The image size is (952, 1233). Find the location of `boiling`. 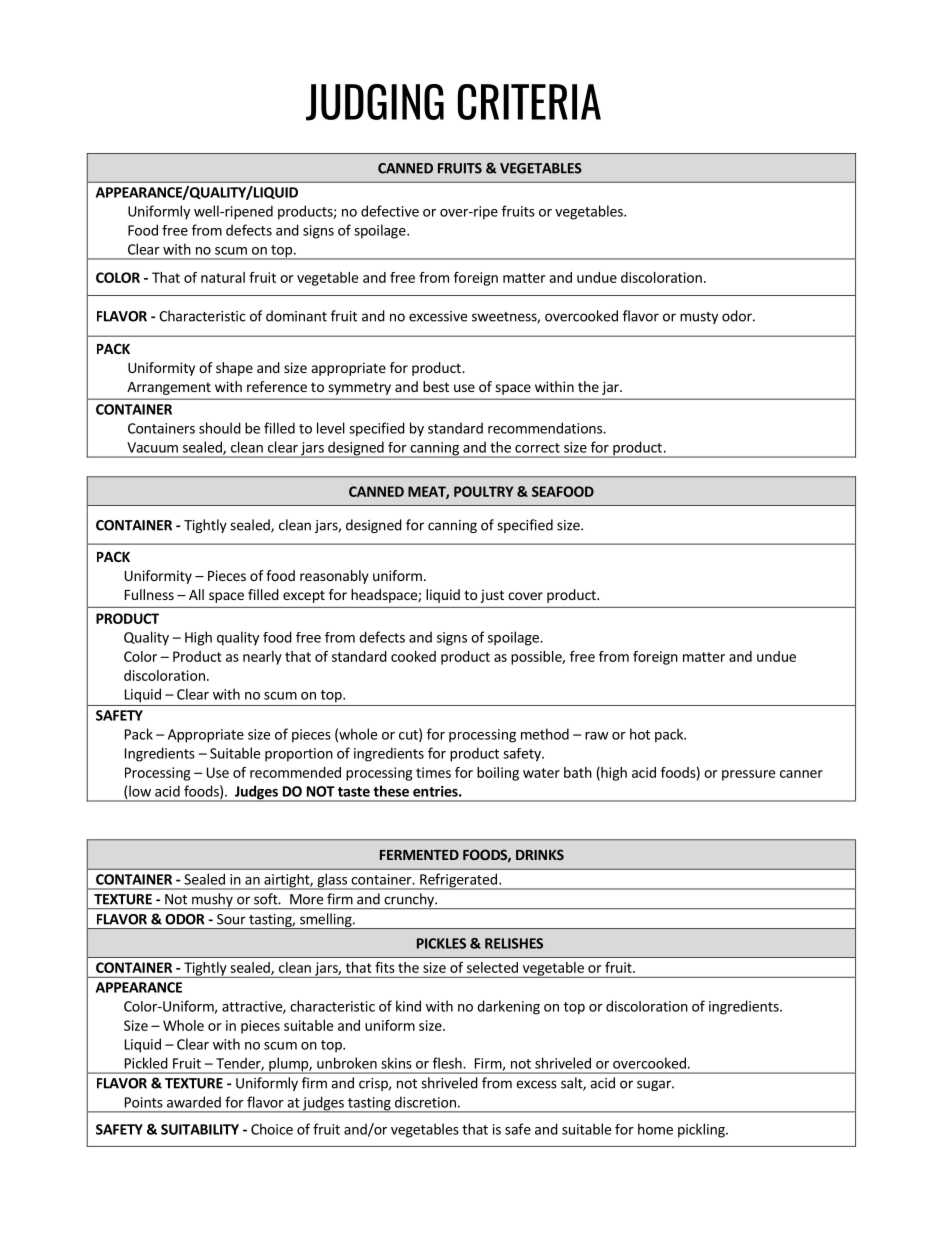

boiling is located at coordinates (498, 774).
